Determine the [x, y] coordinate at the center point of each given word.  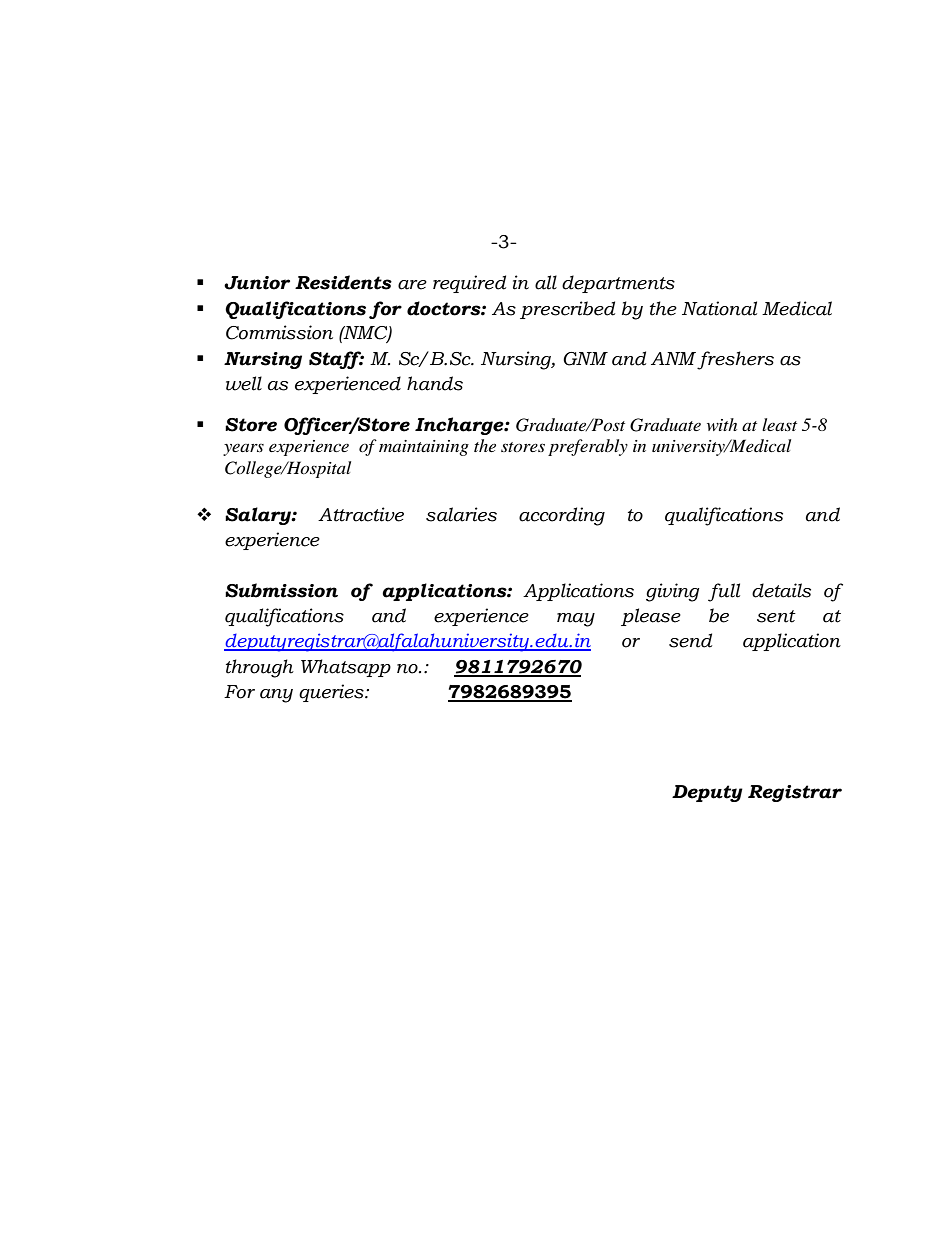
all [546, 282]
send [690, 640]
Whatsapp [346, 668]
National [719, 308]
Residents [343, 282]
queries [332, 693]
